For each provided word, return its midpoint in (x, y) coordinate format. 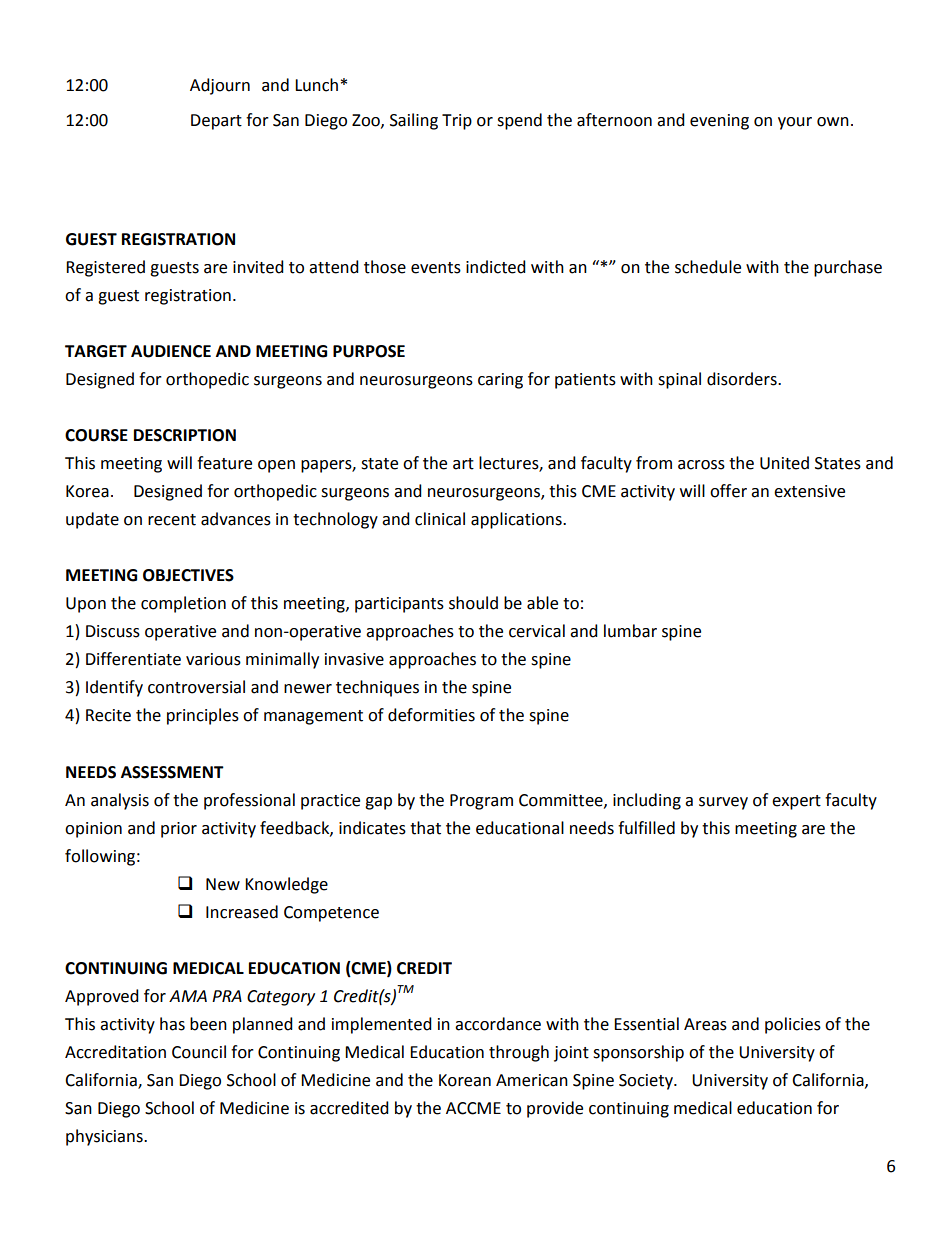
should (473, 603)
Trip (457, 122)
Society (647, 1082)
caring (500, 381)
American (532, 1080)
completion (183, 604)
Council (199, 1052)
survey (723, 803)
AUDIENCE (171, 351)
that (425, 828)
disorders (743, 379)
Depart (216, 122)
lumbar (630, 631)
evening (719, 122)
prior (179, 830)
